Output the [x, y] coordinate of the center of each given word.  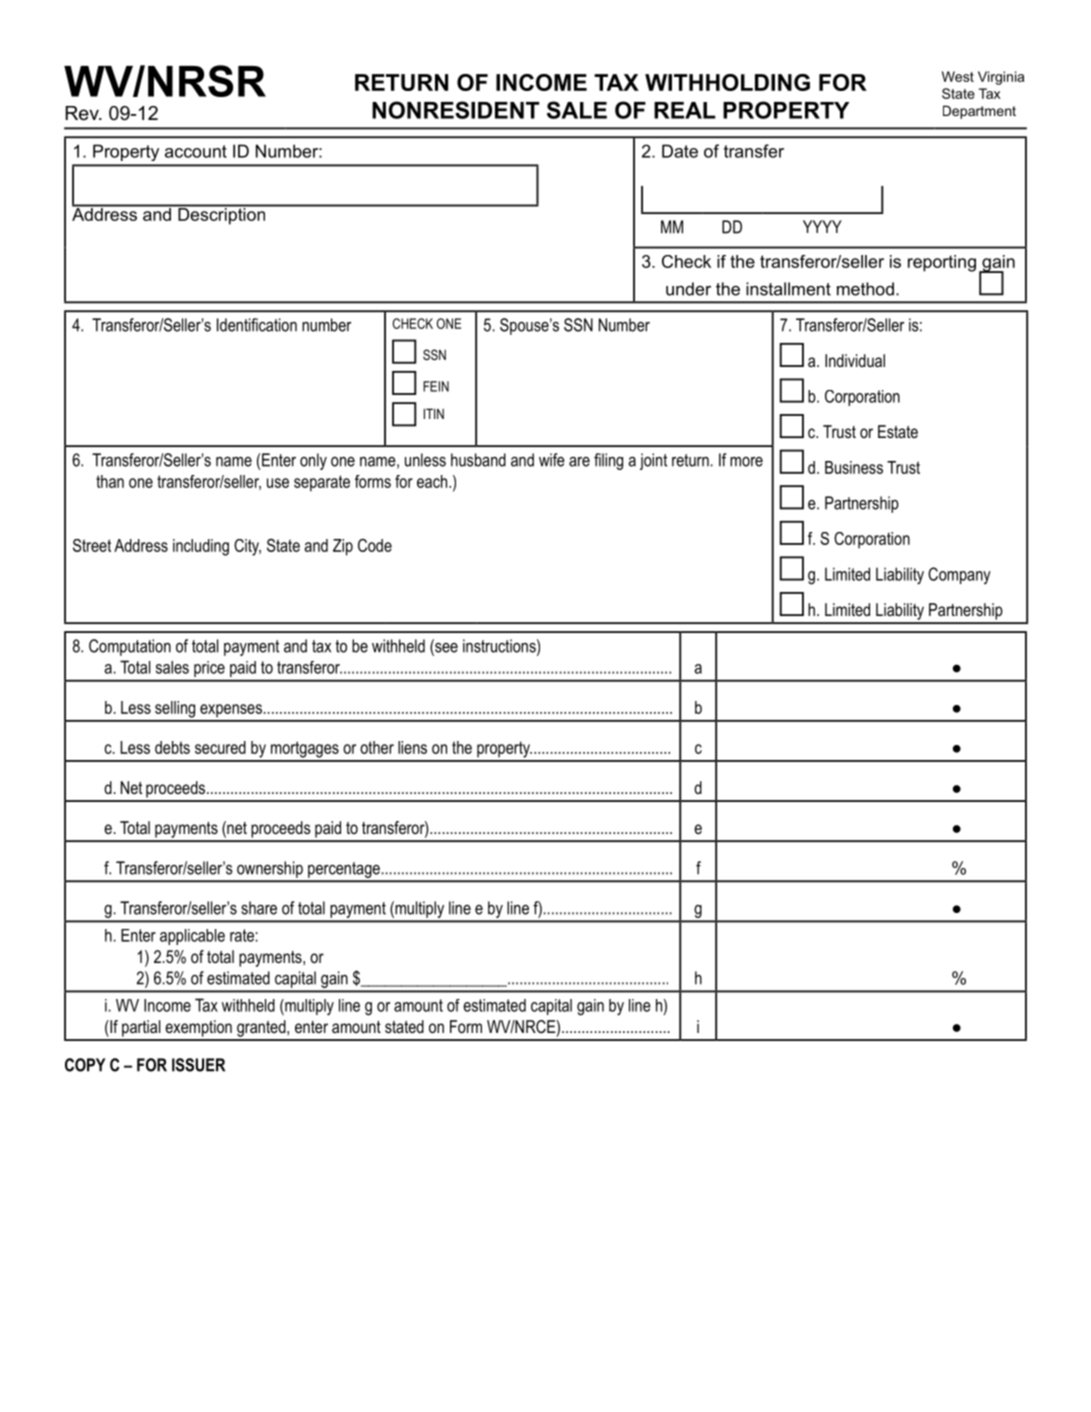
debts [172, 747]
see [445, 647]
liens [412, 747]
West [958, 76]
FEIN [436, 386]
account [196, 151]
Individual [855, 360]
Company [959, 575]
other [377, 747]
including [201, 547]
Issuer [198, 1065]
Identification [257, 325]
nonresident [455, 110]
